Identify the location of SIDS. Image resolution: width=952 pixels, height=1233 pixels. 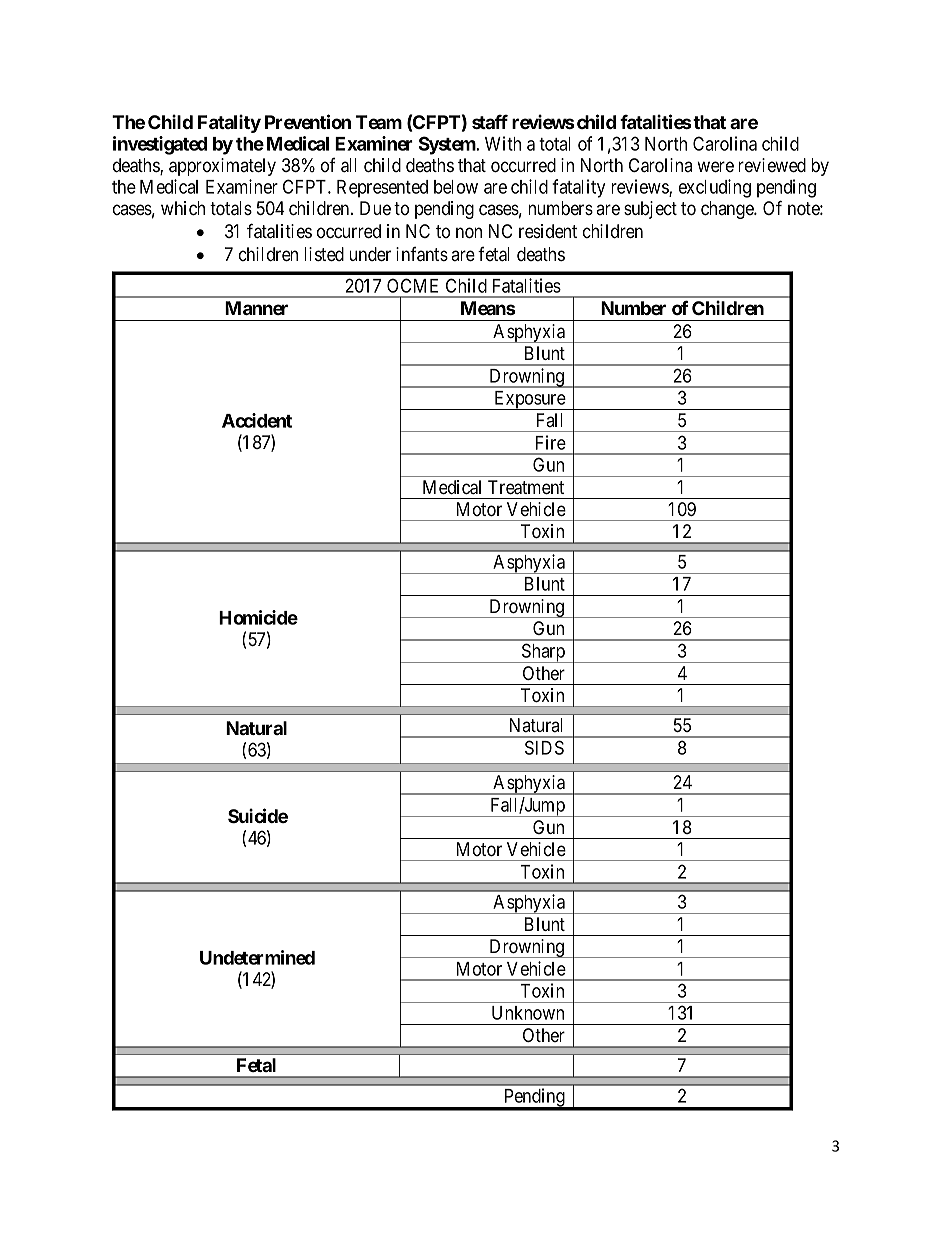
(544, 747).
